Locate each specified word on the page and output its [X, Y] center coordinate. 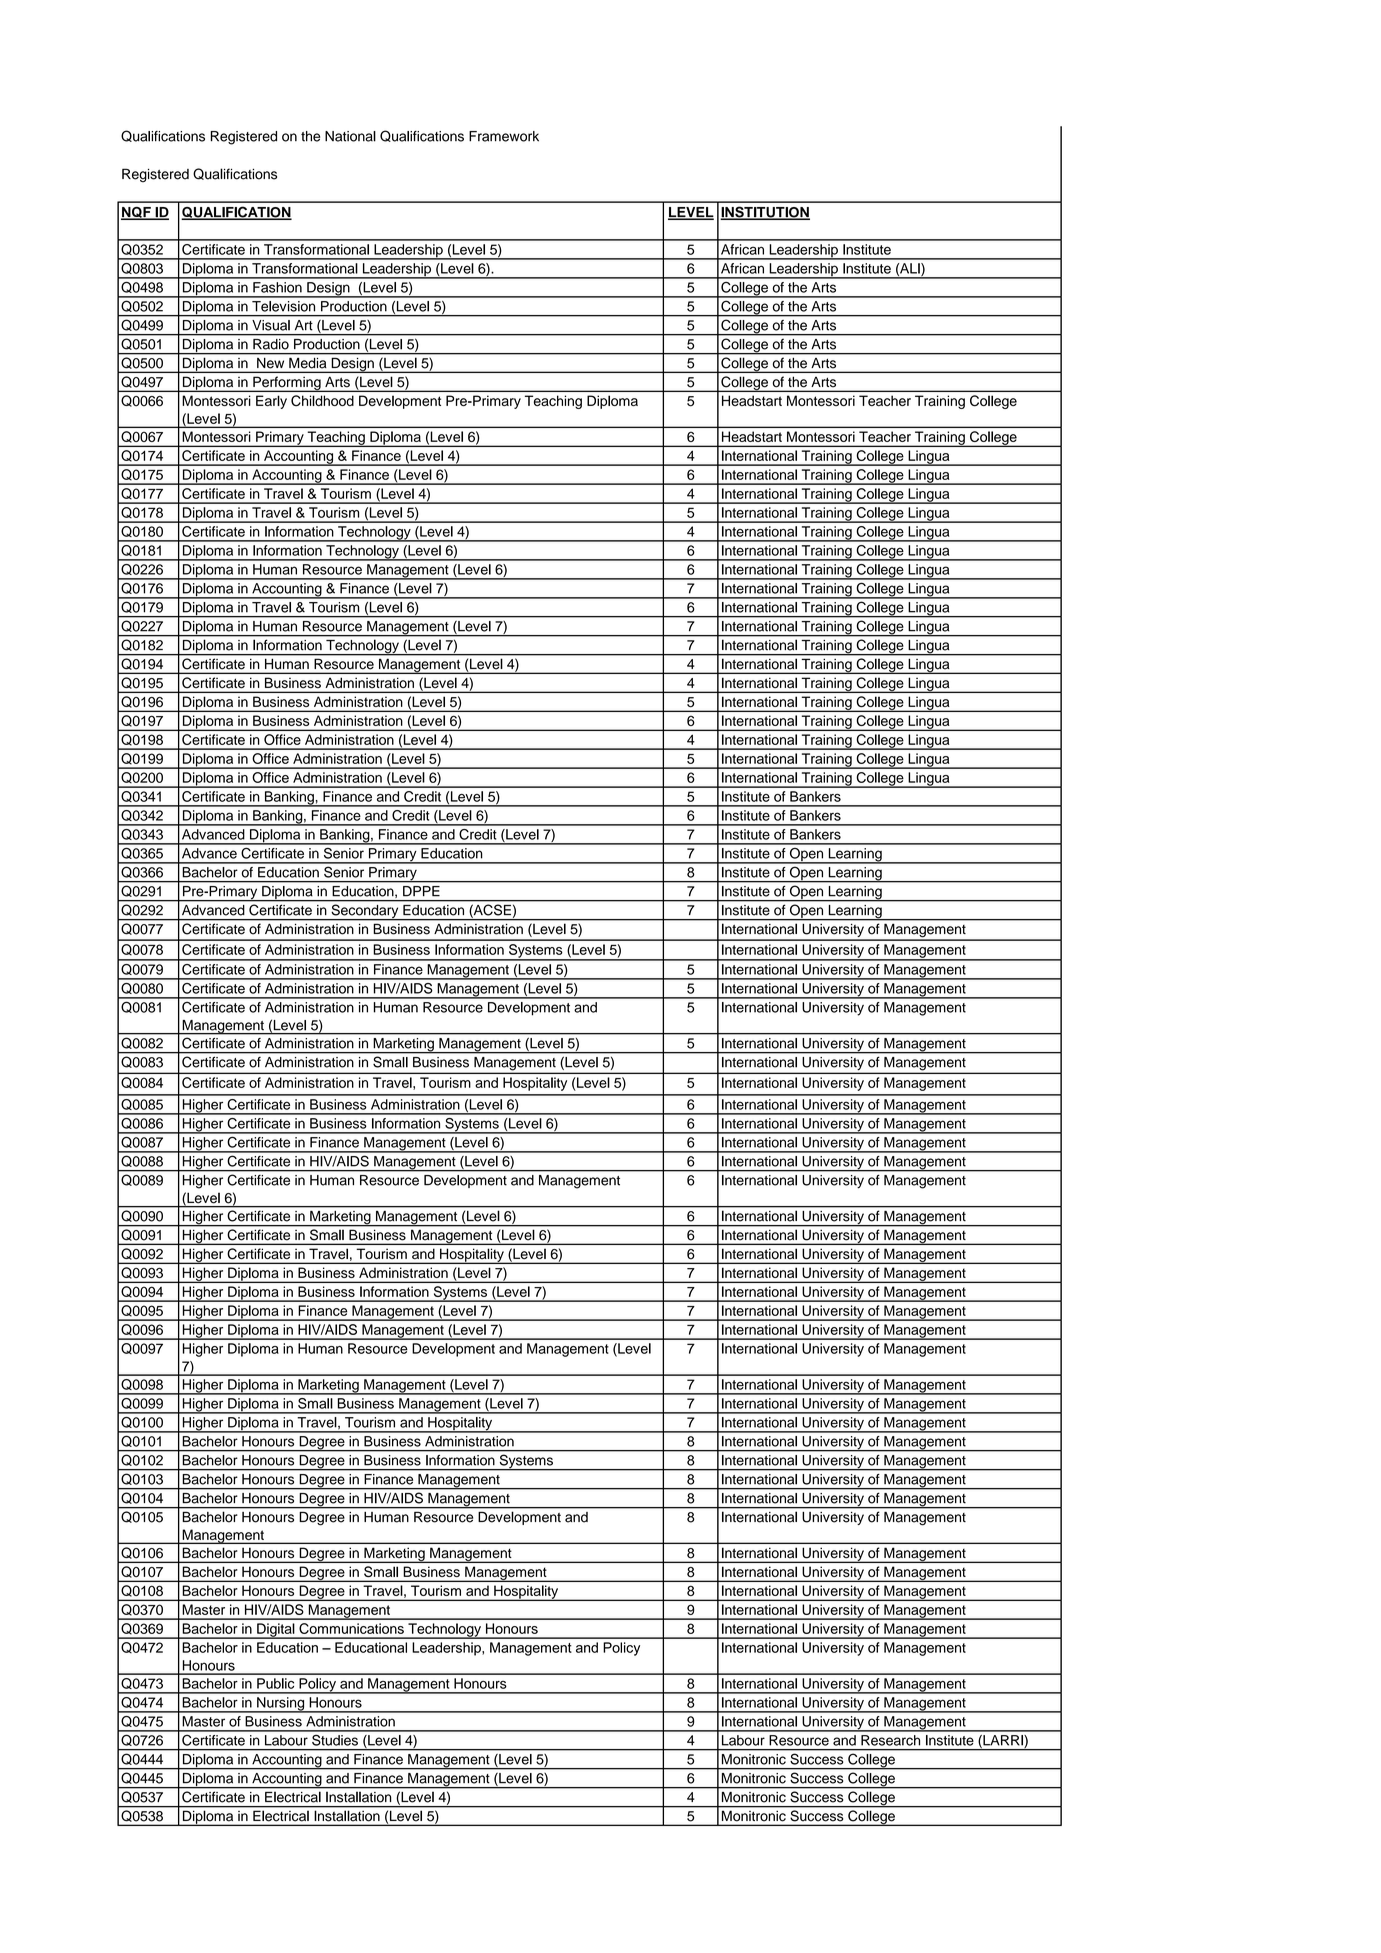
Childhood [322, 400]
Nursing [281, 1705]
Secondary [365, 912]
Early [271, 402]
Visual [271, 325]
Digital [276, 1631]
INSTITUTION [765, 213]
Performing [287, 384]
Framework [504, 136]
